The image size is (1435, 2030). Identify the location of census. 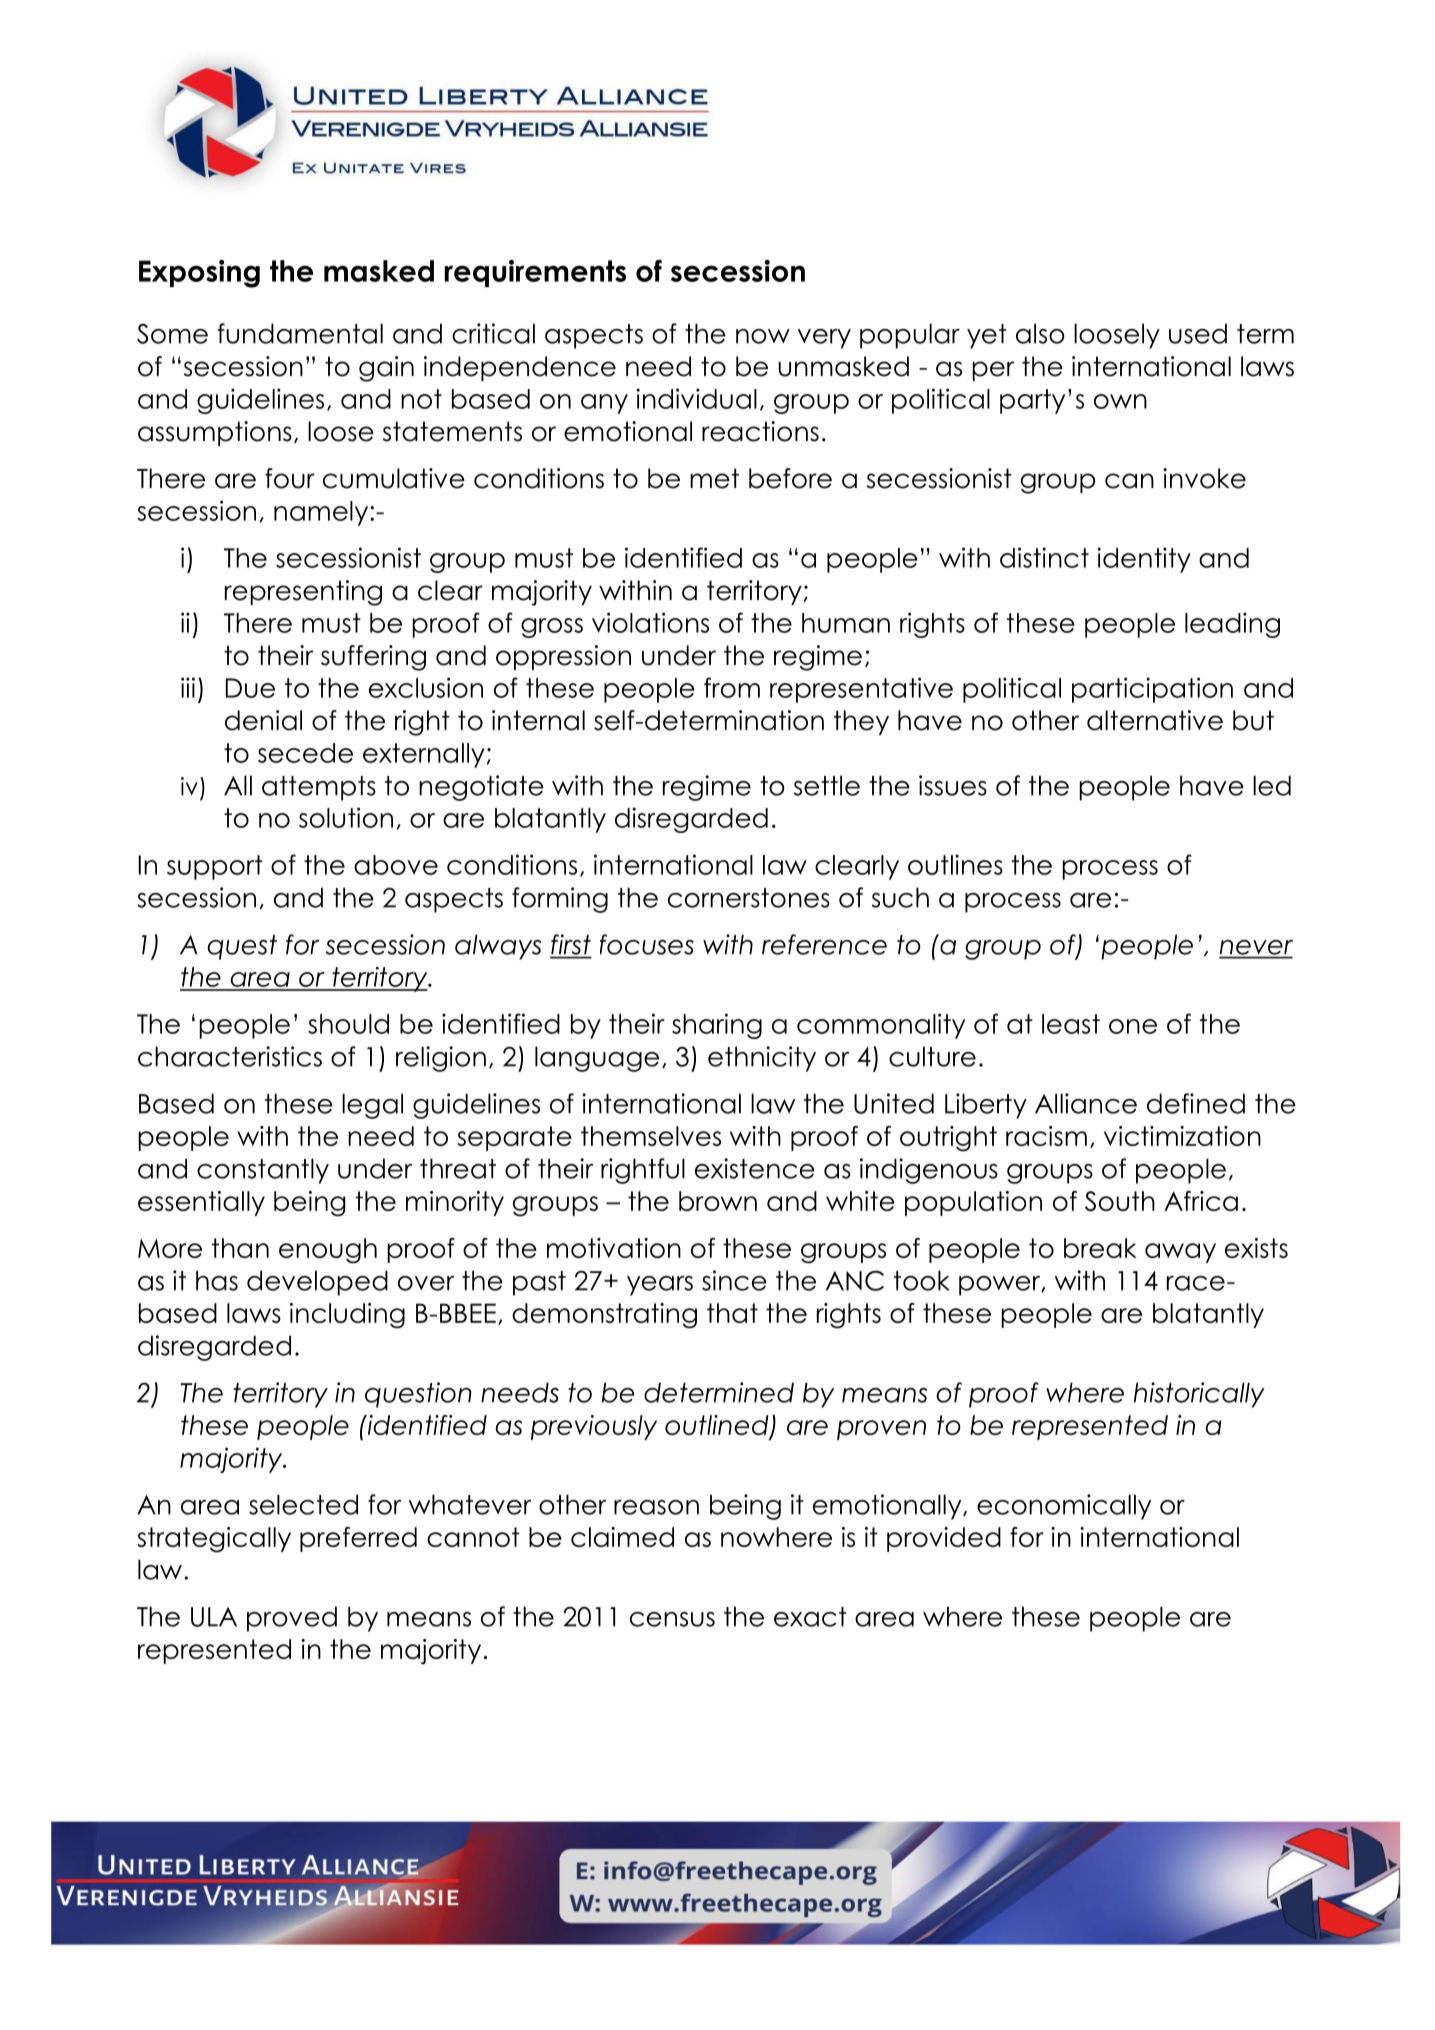
(672, 1619).
